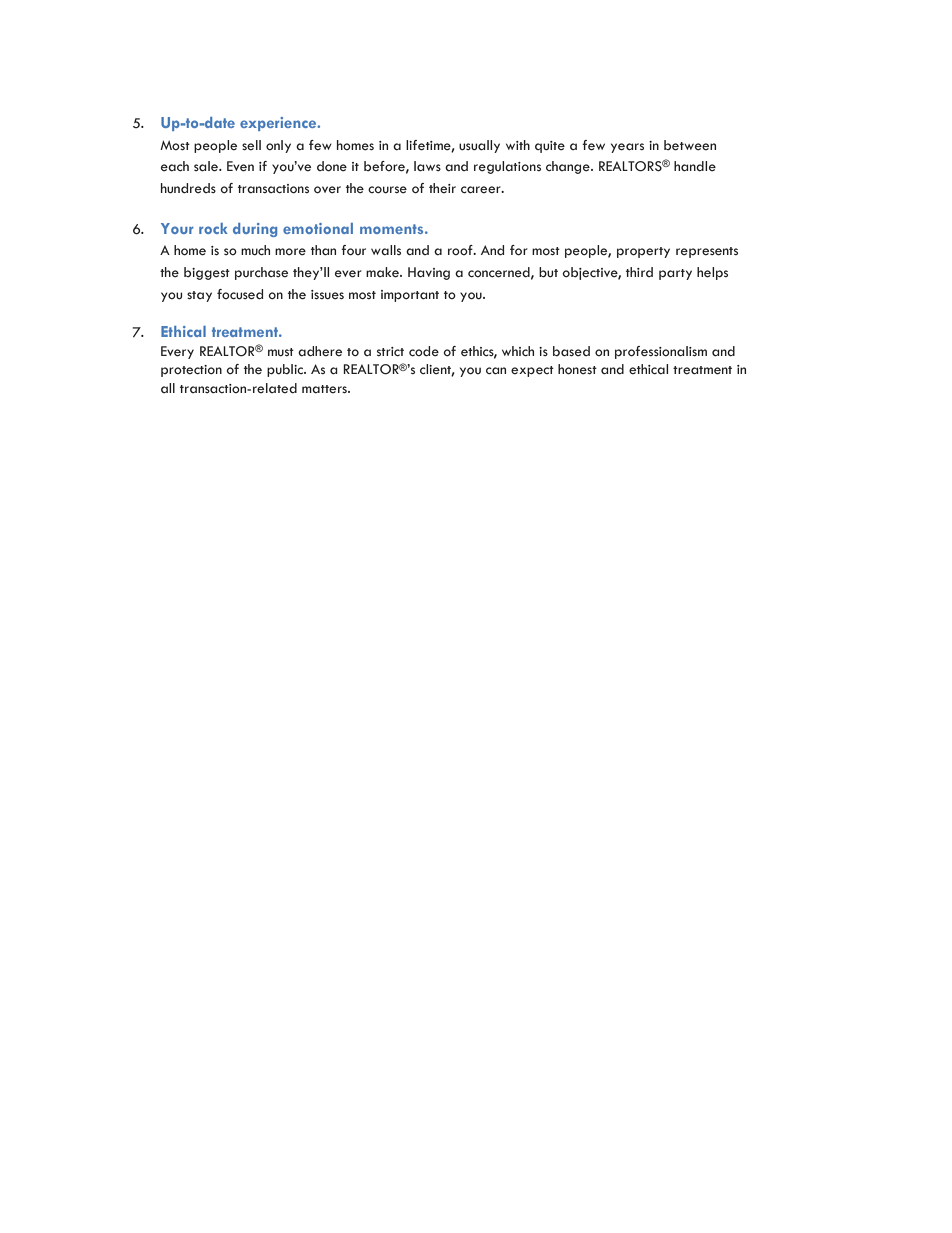 The image size is (952, 1233). What do you see at coordinates (627, 148) in the screenshot?
I see `years` at bounding box center [627, 148].
